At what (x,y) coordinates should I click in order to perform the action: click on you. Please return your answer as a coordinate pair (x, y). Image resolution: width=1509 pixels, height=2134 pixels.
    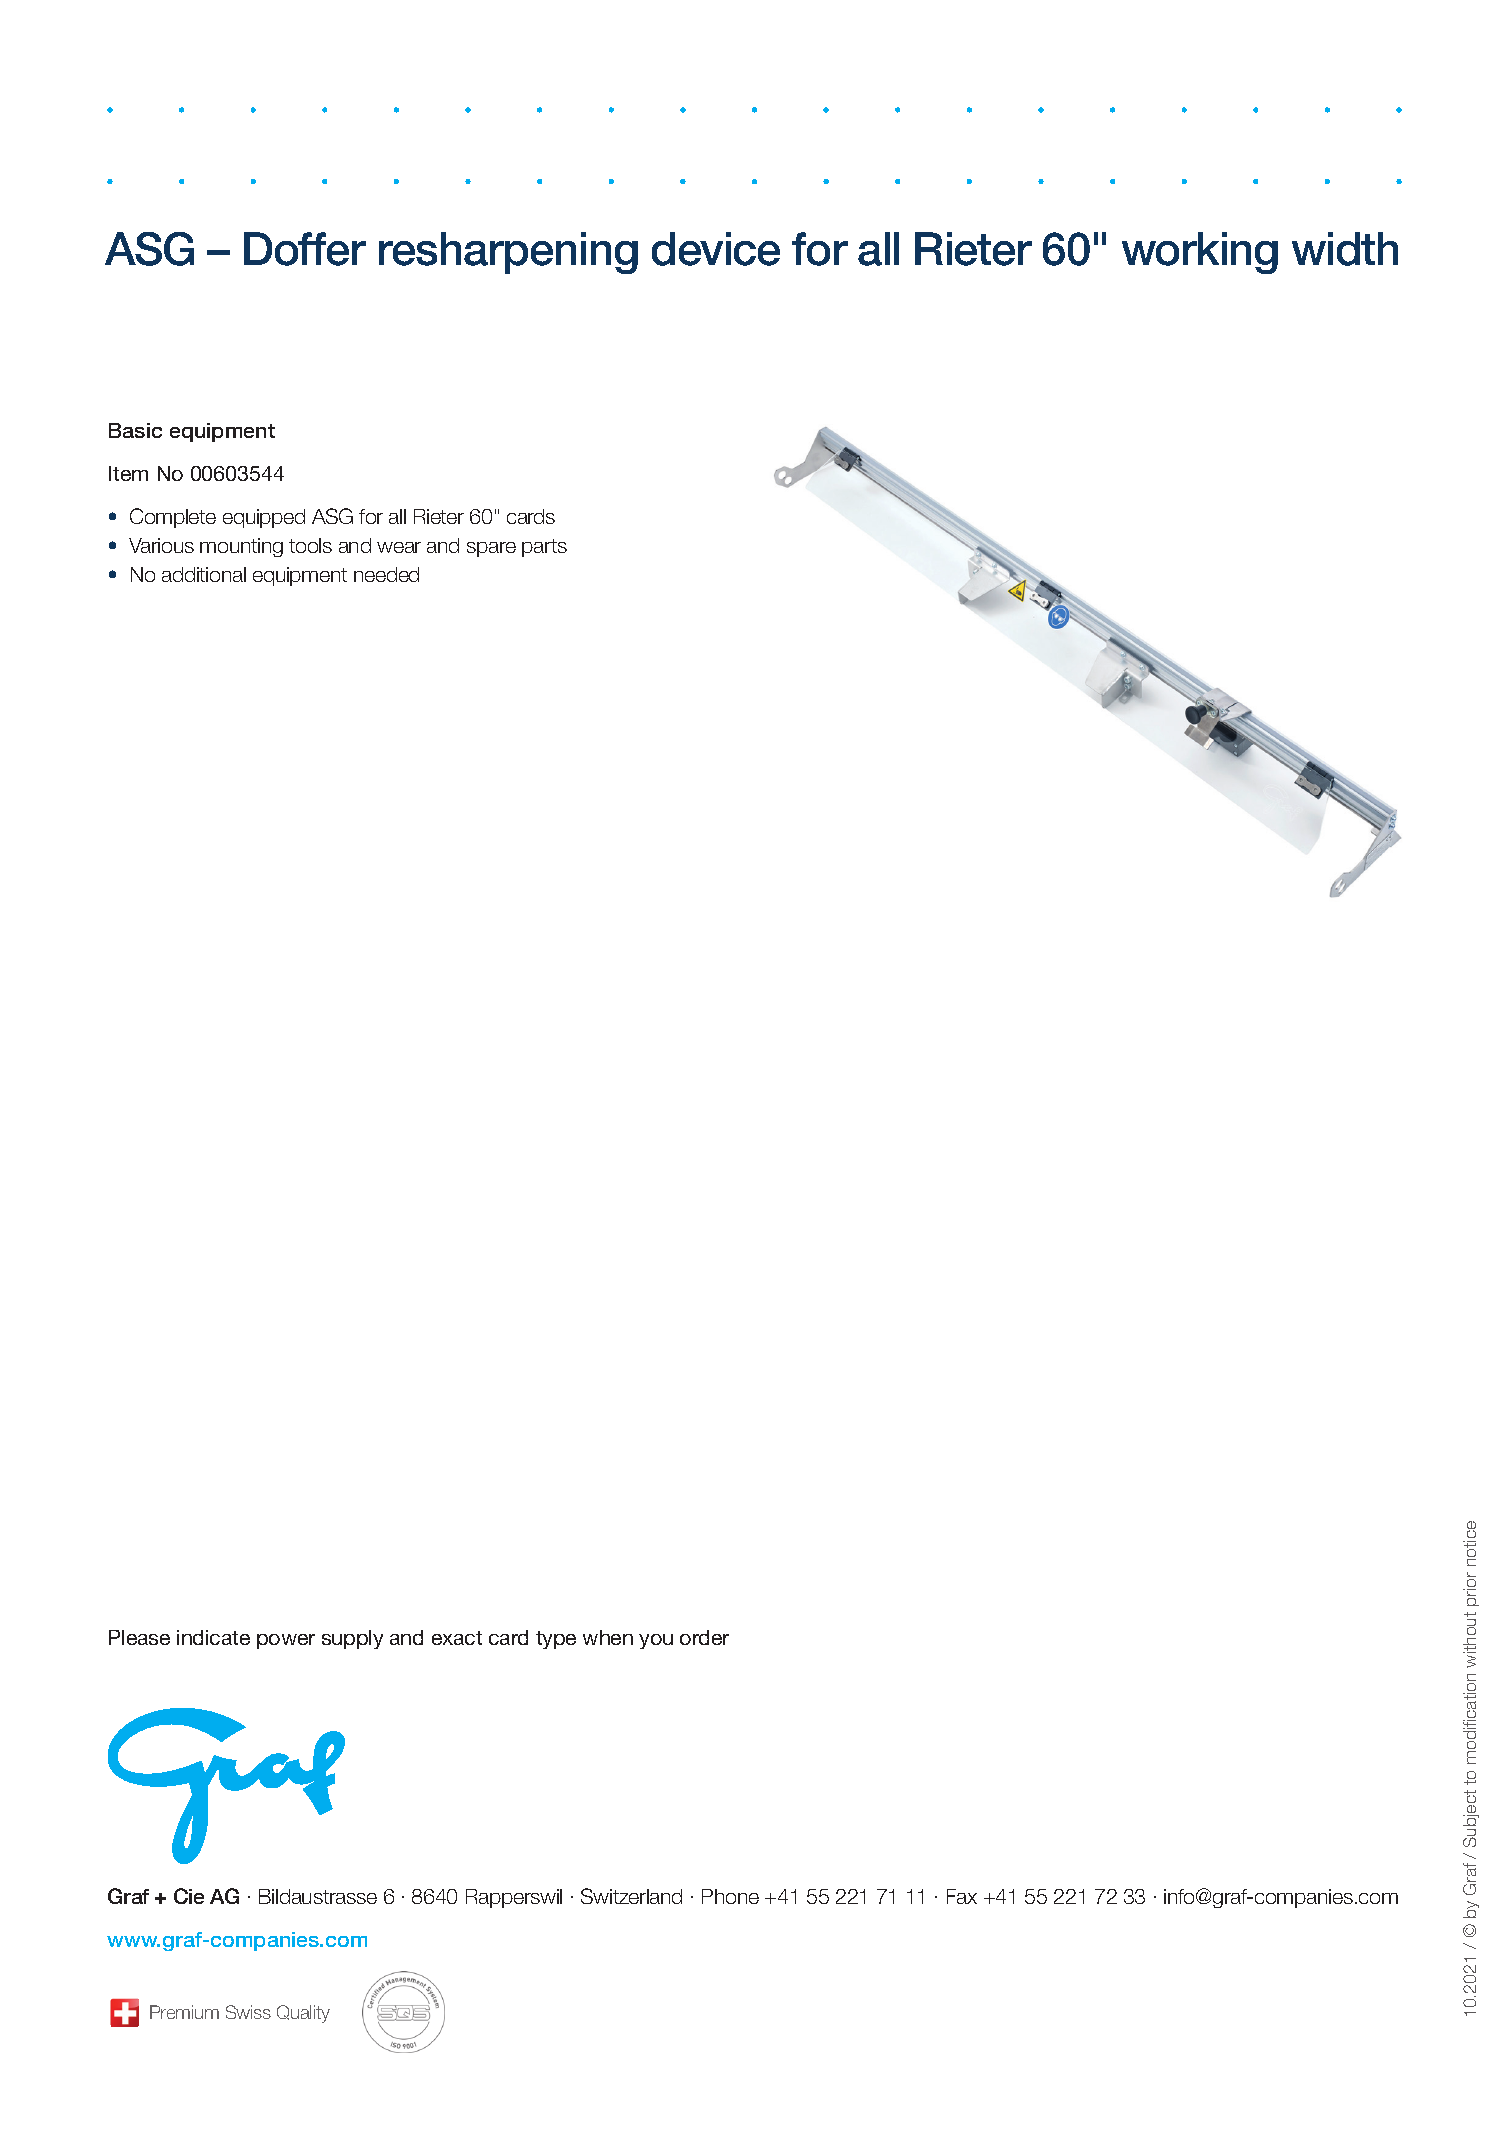
    Looking at the image, I should click on (656, 1641).
